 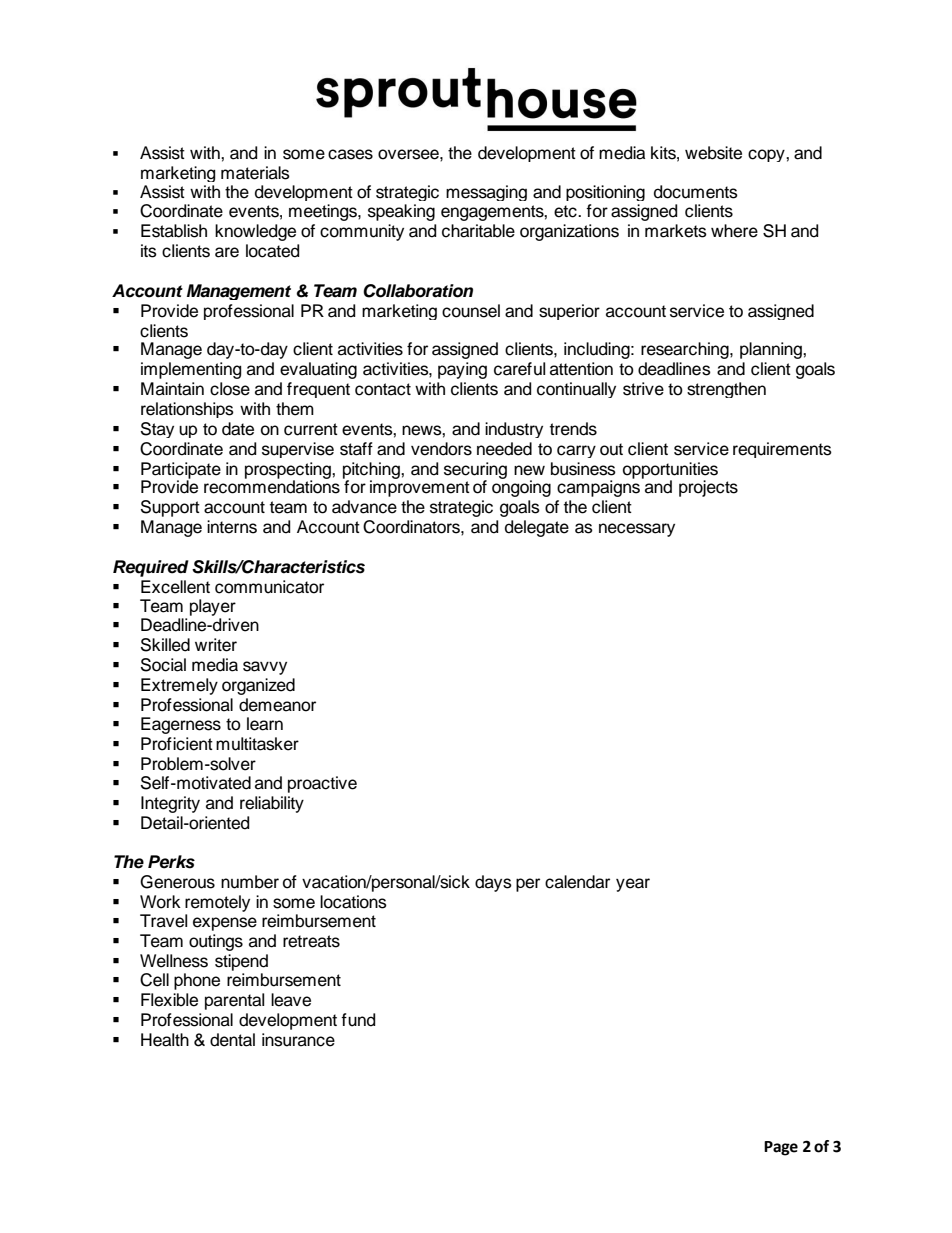 I want to click on dental, so click(x=232, y=1040).
